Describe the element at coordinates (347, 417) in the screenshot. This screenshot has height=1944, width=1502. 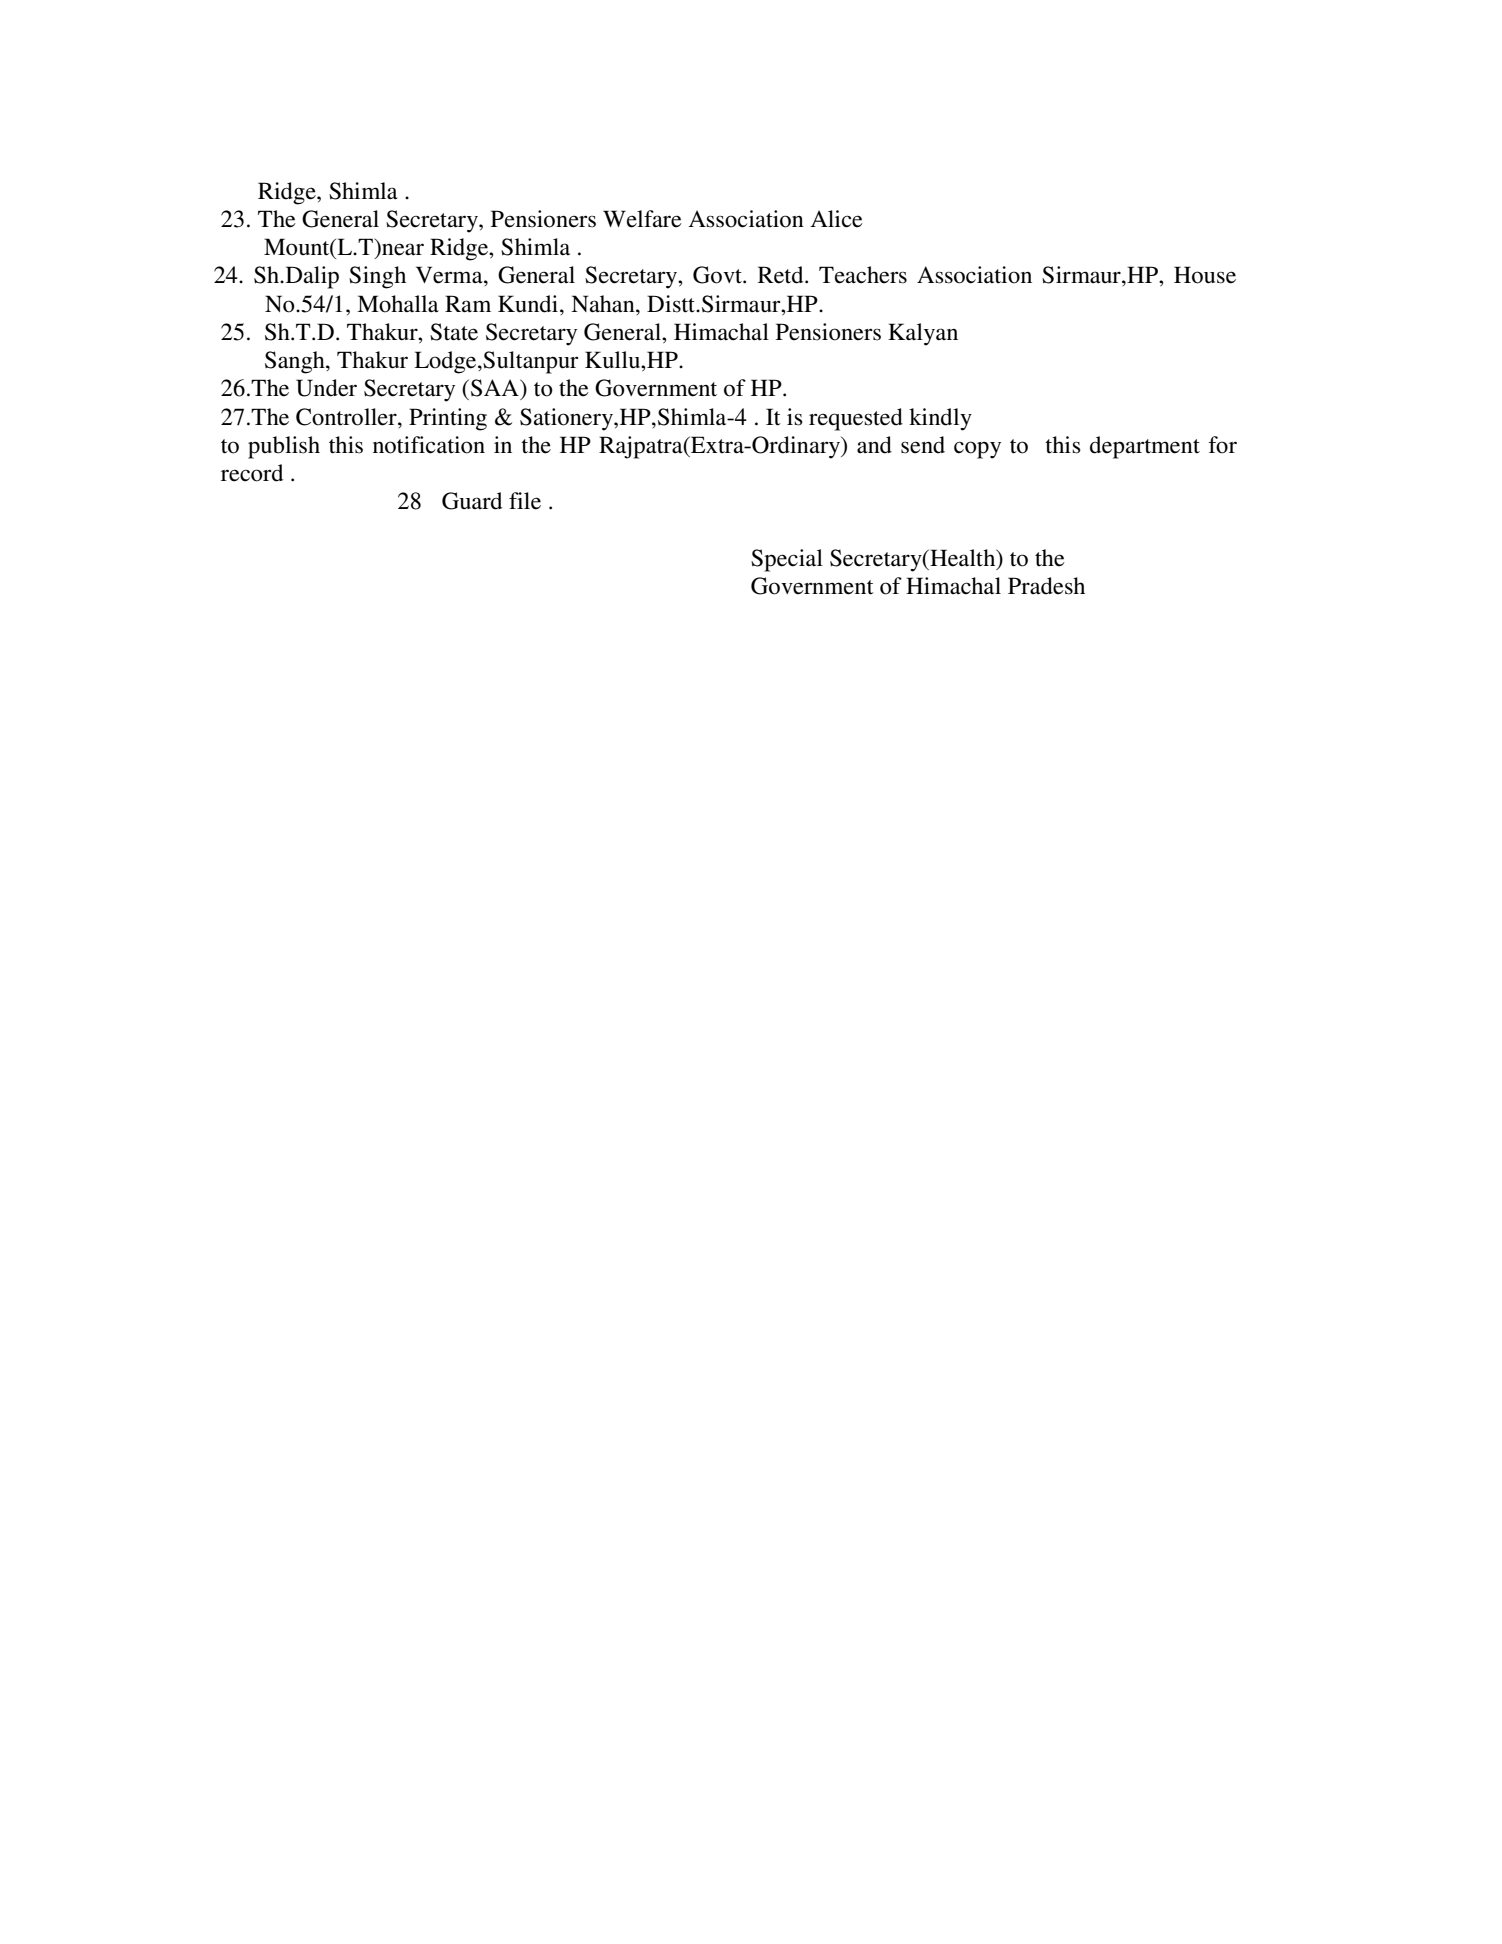
I see `Controller` at that location.
